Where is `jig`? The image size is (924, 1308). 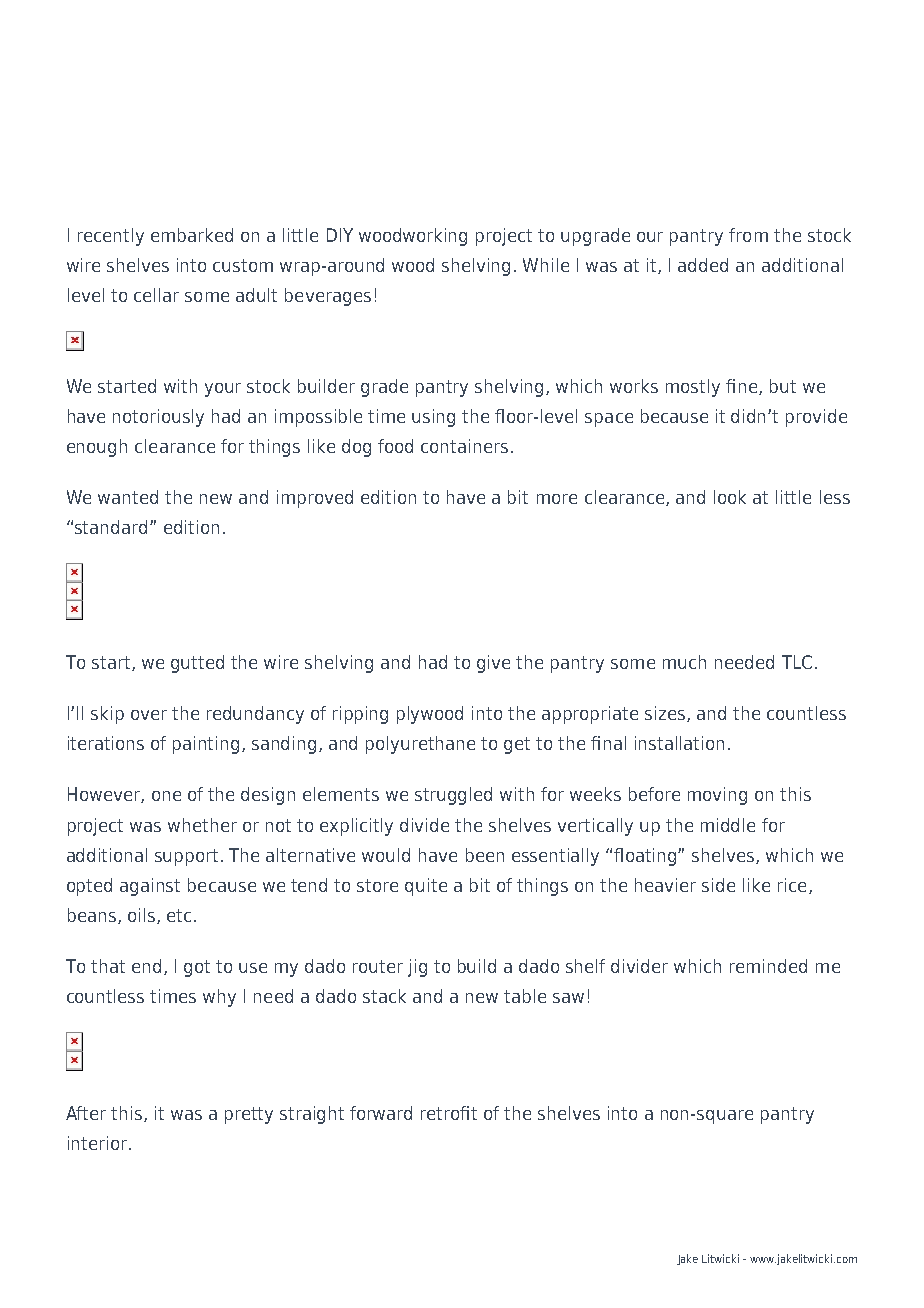
jig is located at coordinates (417, 968).
